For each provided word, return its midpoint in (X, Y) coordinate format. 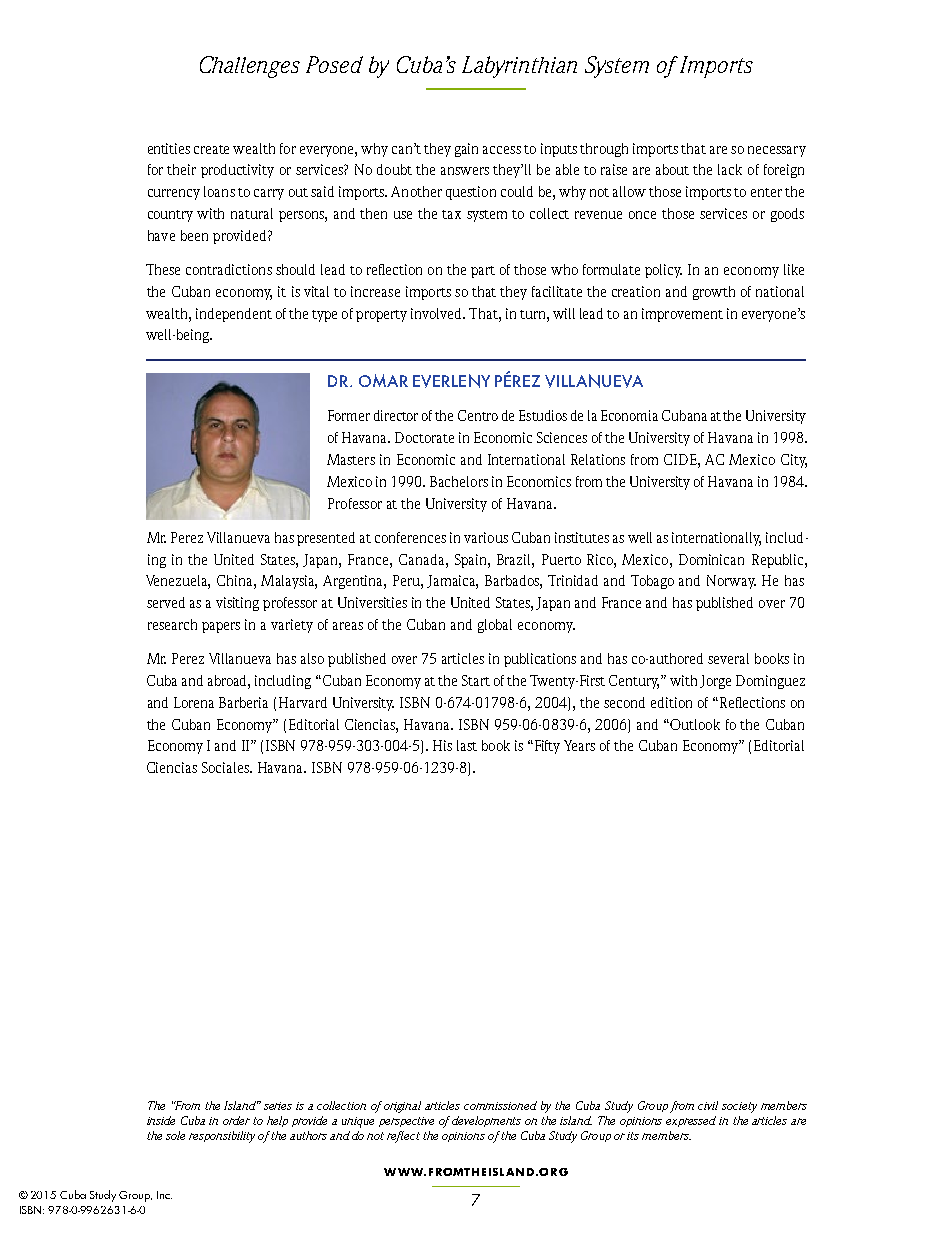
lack (730, 169)
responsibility (222, 1137)
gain (466, 150)
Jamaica (452, 582)
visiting (237, 604)
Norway (731, 582)
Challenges (250, 67)
